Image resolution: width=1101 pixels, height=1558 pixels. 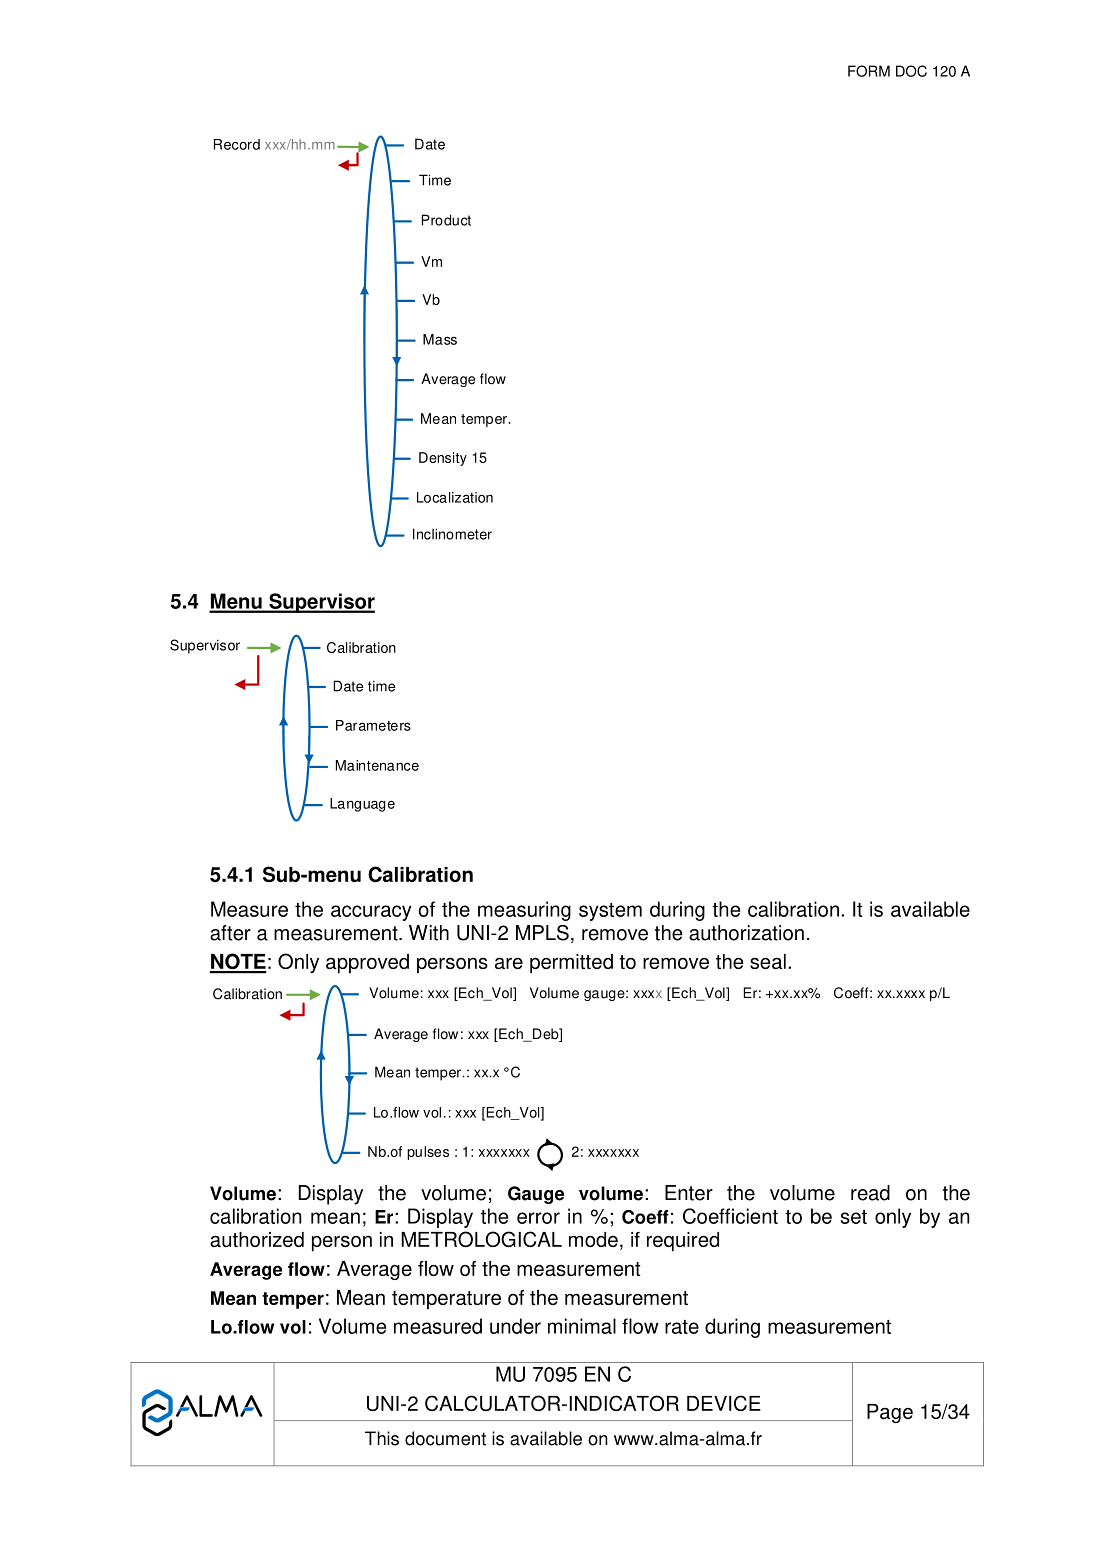 What do you see at coordinates (377, 765) in the screenshot?
I see `Maintenance` at bounding box center [377, 765].
